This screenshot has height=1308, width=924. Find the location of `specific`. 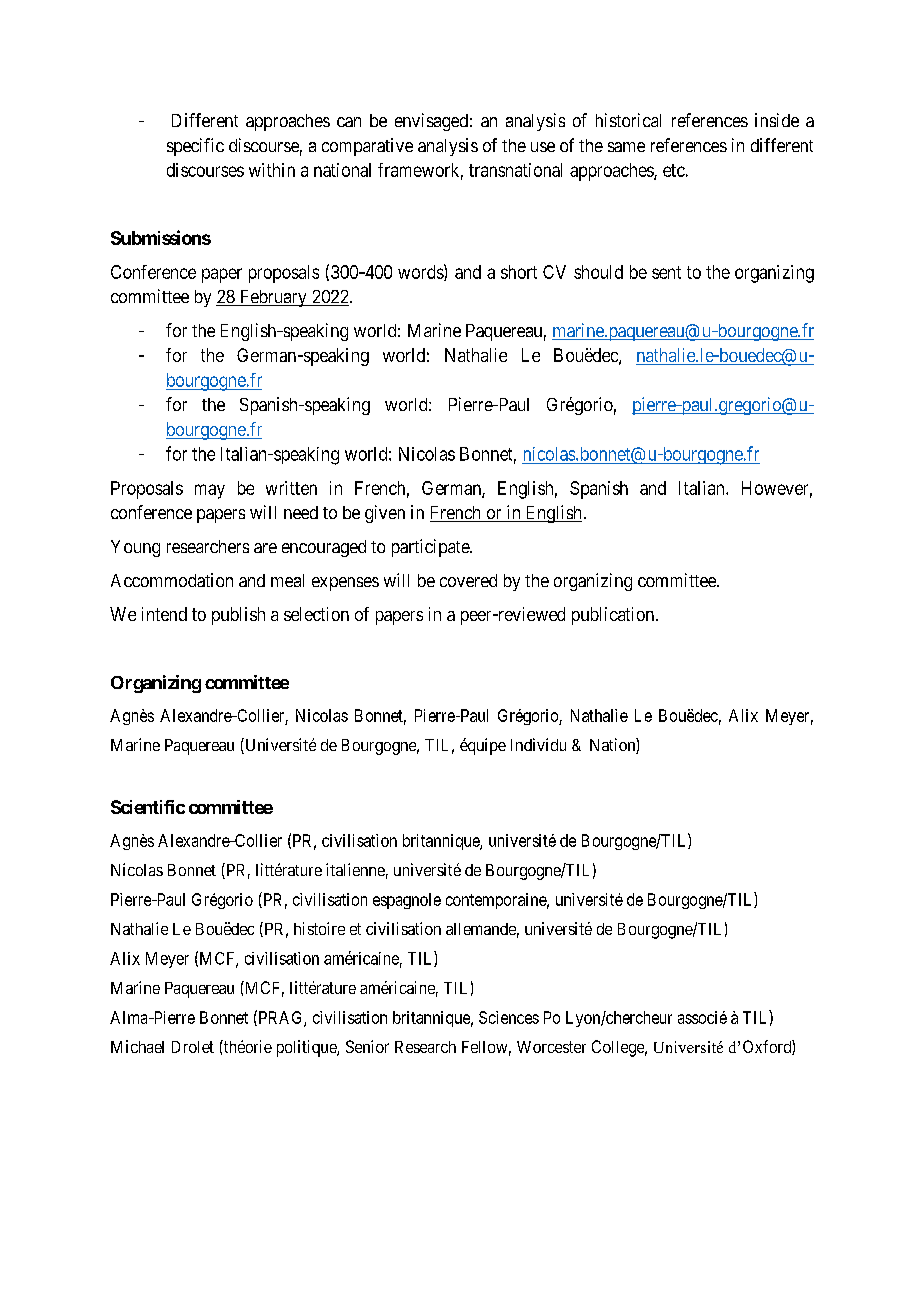

specific is located at coordinates (195, 147).
